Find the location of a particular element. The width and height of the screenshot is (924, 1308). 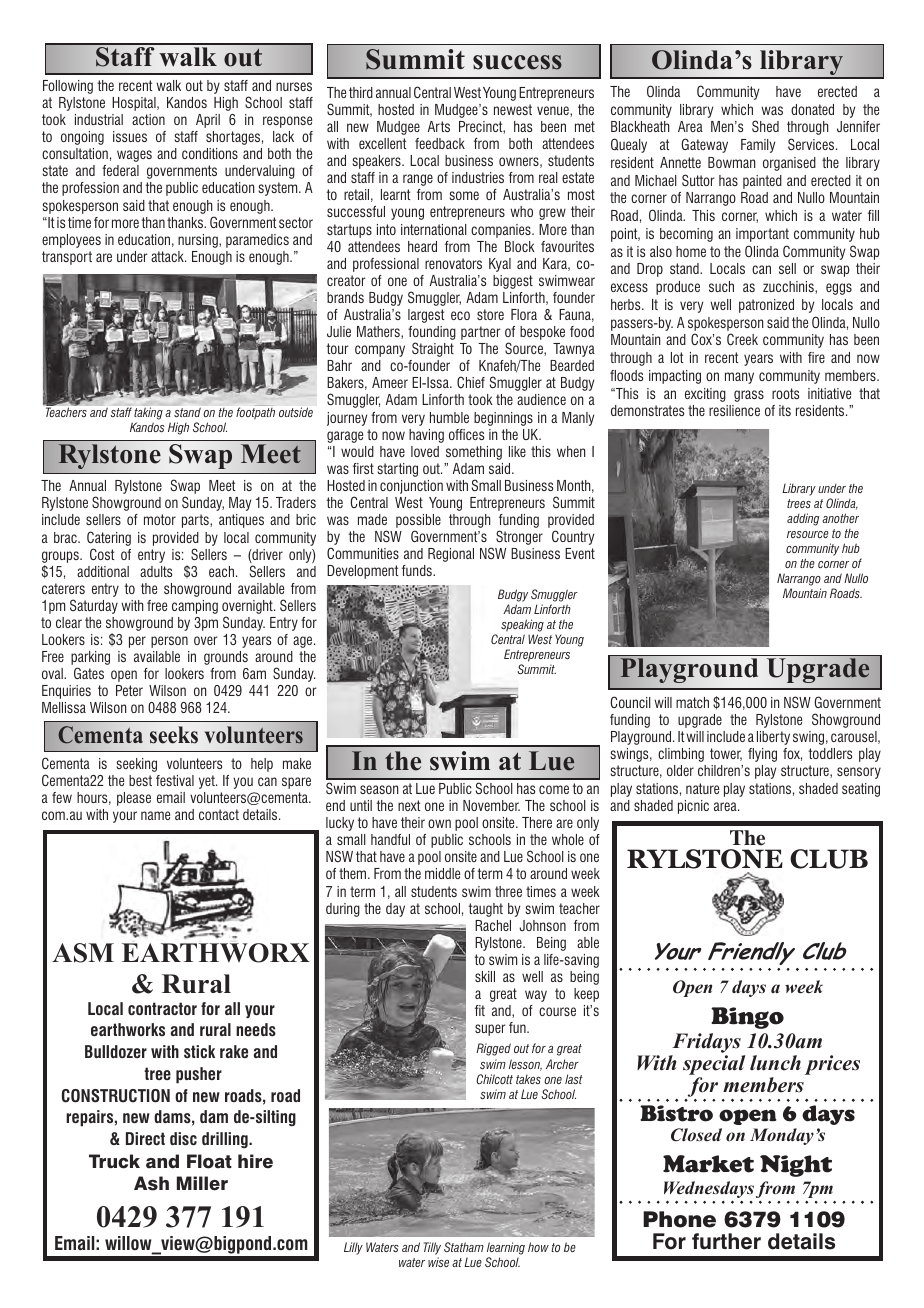

liberty is located at coordinates (773, 738).
